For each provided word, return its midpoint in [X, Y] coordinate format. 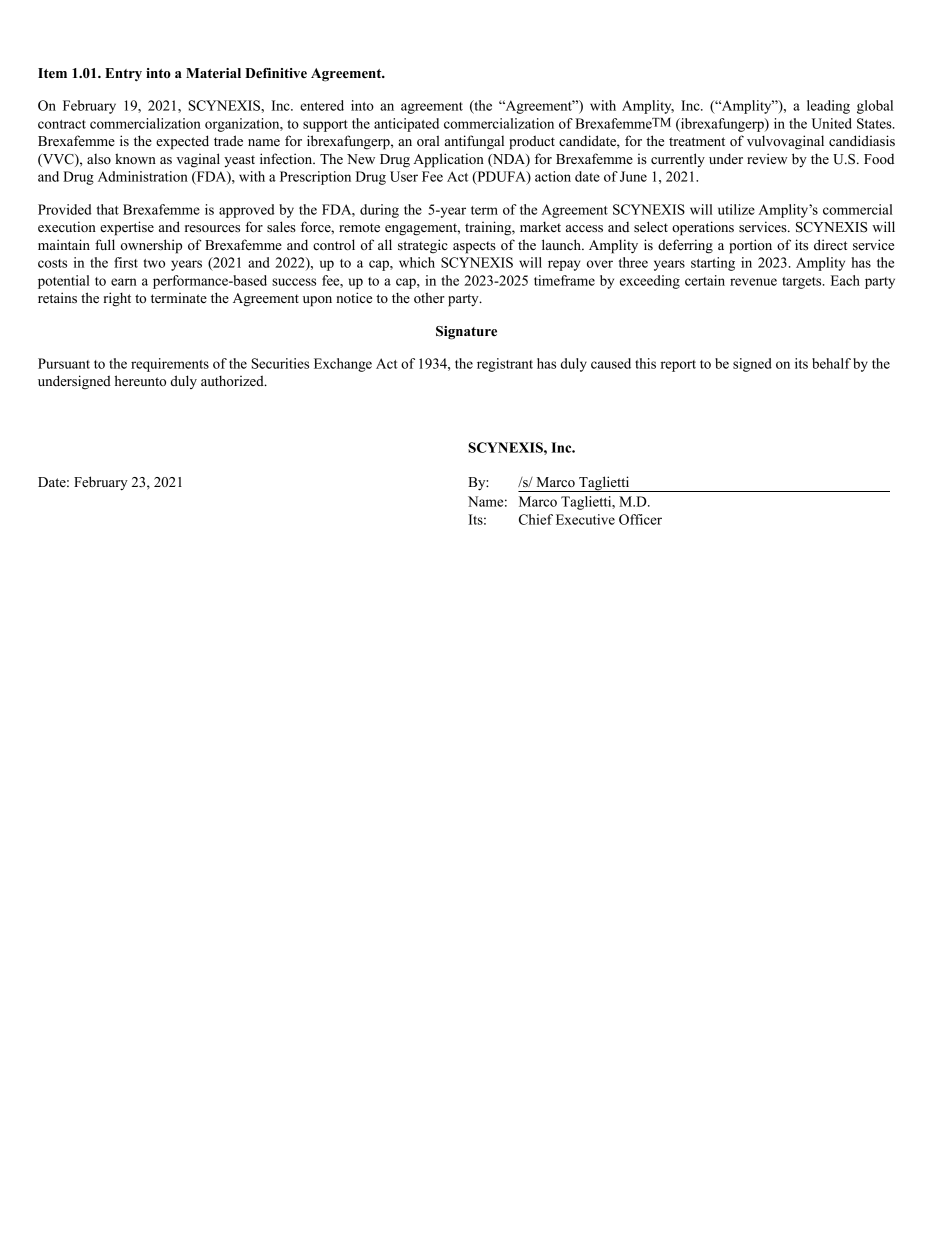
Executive [585, 519]
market [540, 226]
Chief [536, 519]
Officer [640, 519]
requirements [170, 365]
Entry [123, 75]
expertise [127, 228]
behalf [831, 363]
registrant [505, 365]
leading [828, 107]
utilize [736, 209]
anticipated [406, 125]
